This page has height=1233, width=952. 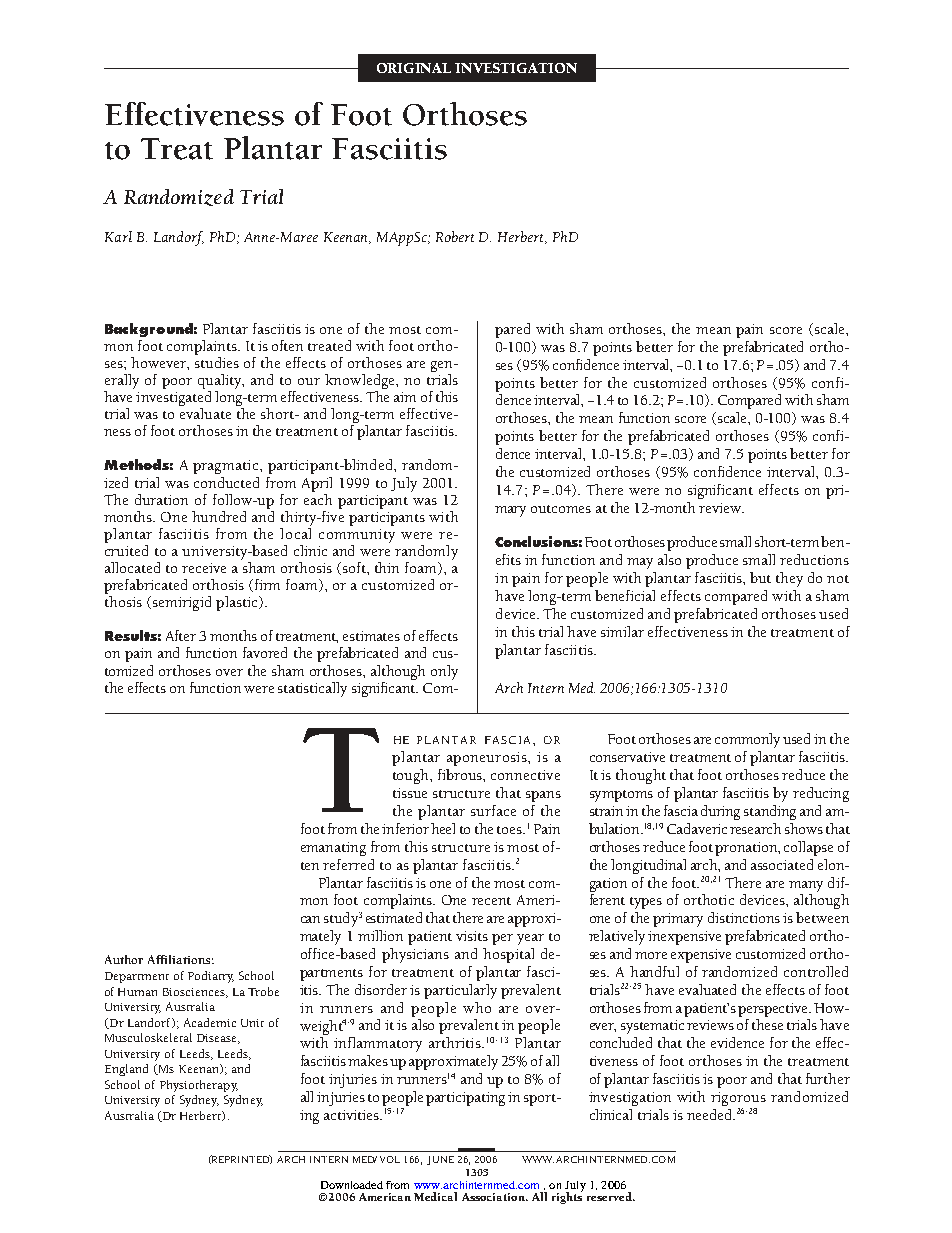 What do you see at coordinates (770, 812) in the page?
I see `standing` at bounding box center [770, 812].
